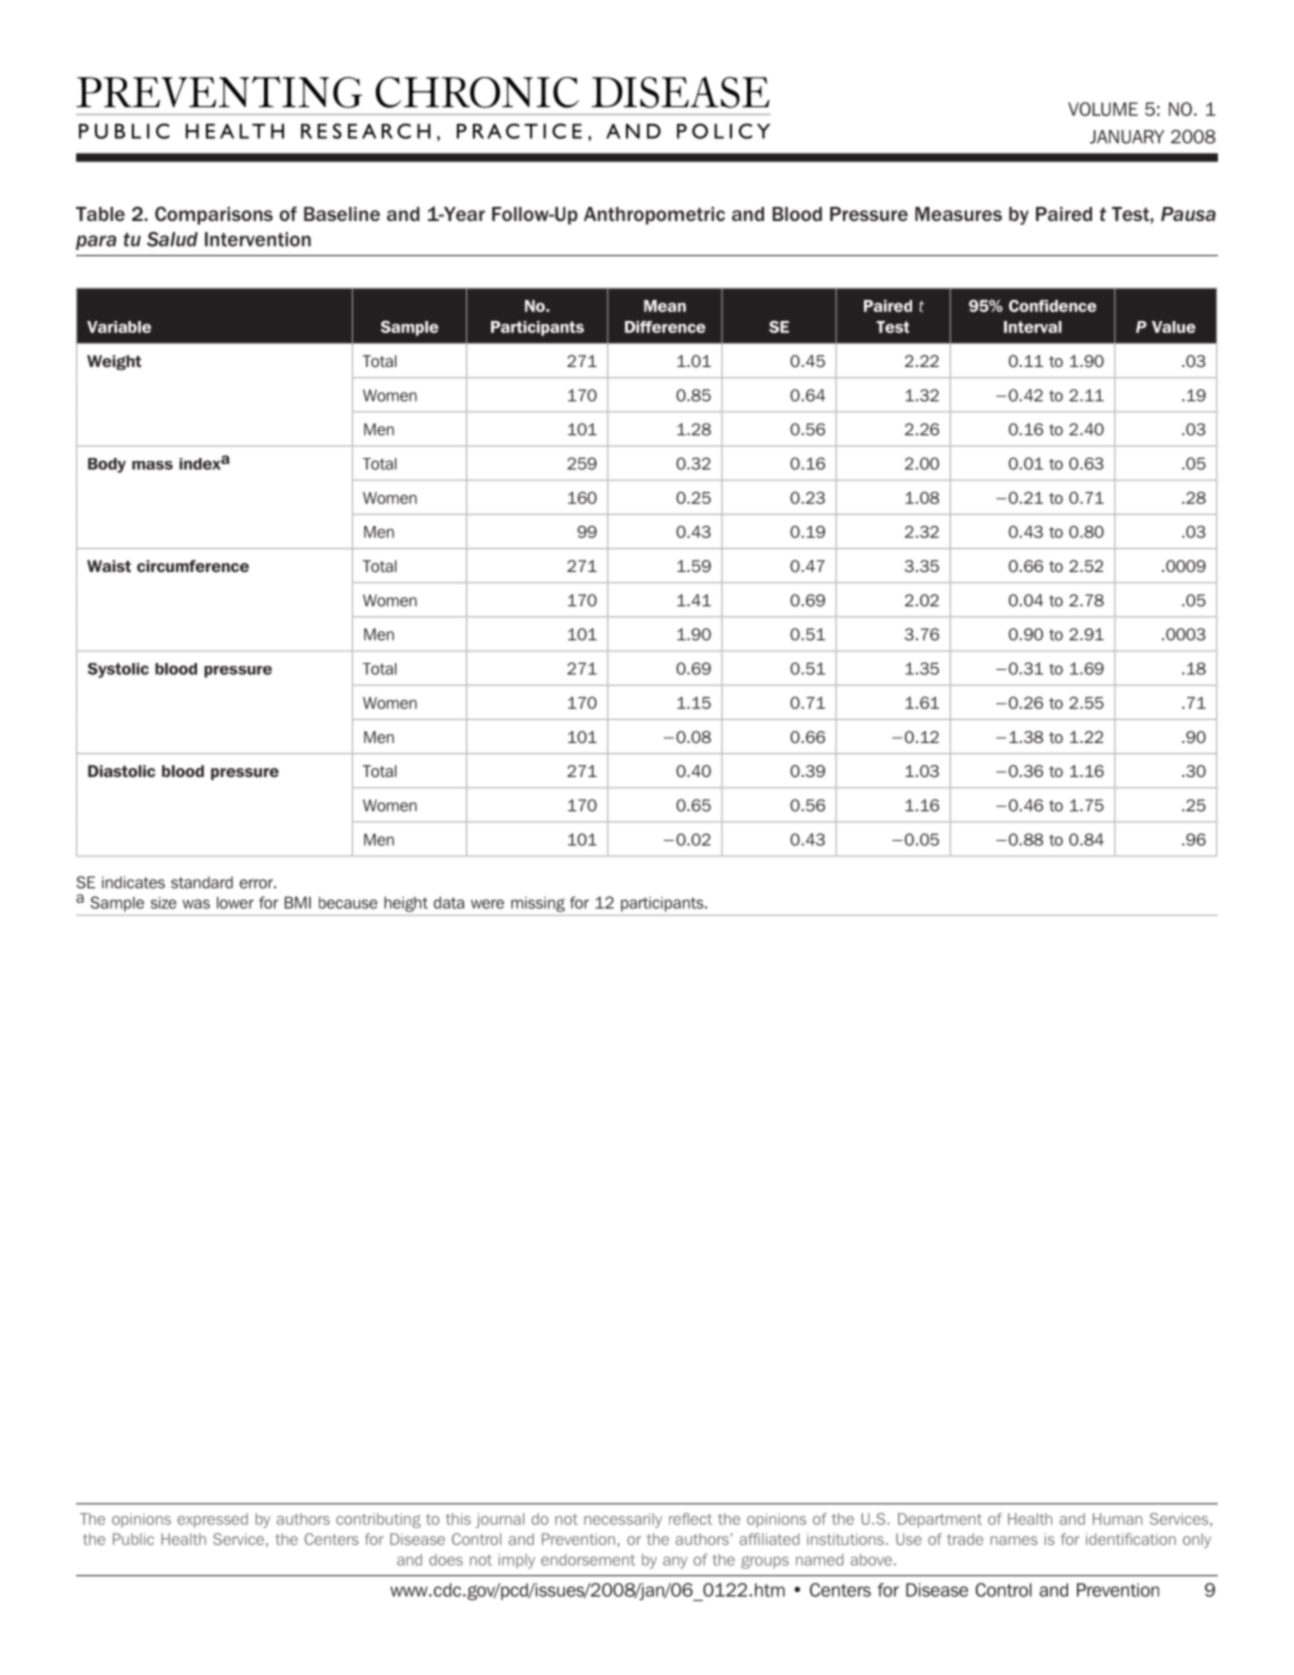  Describe the element at coordinates (665, 306) in the screenshot. I see `Mean` at that location.
